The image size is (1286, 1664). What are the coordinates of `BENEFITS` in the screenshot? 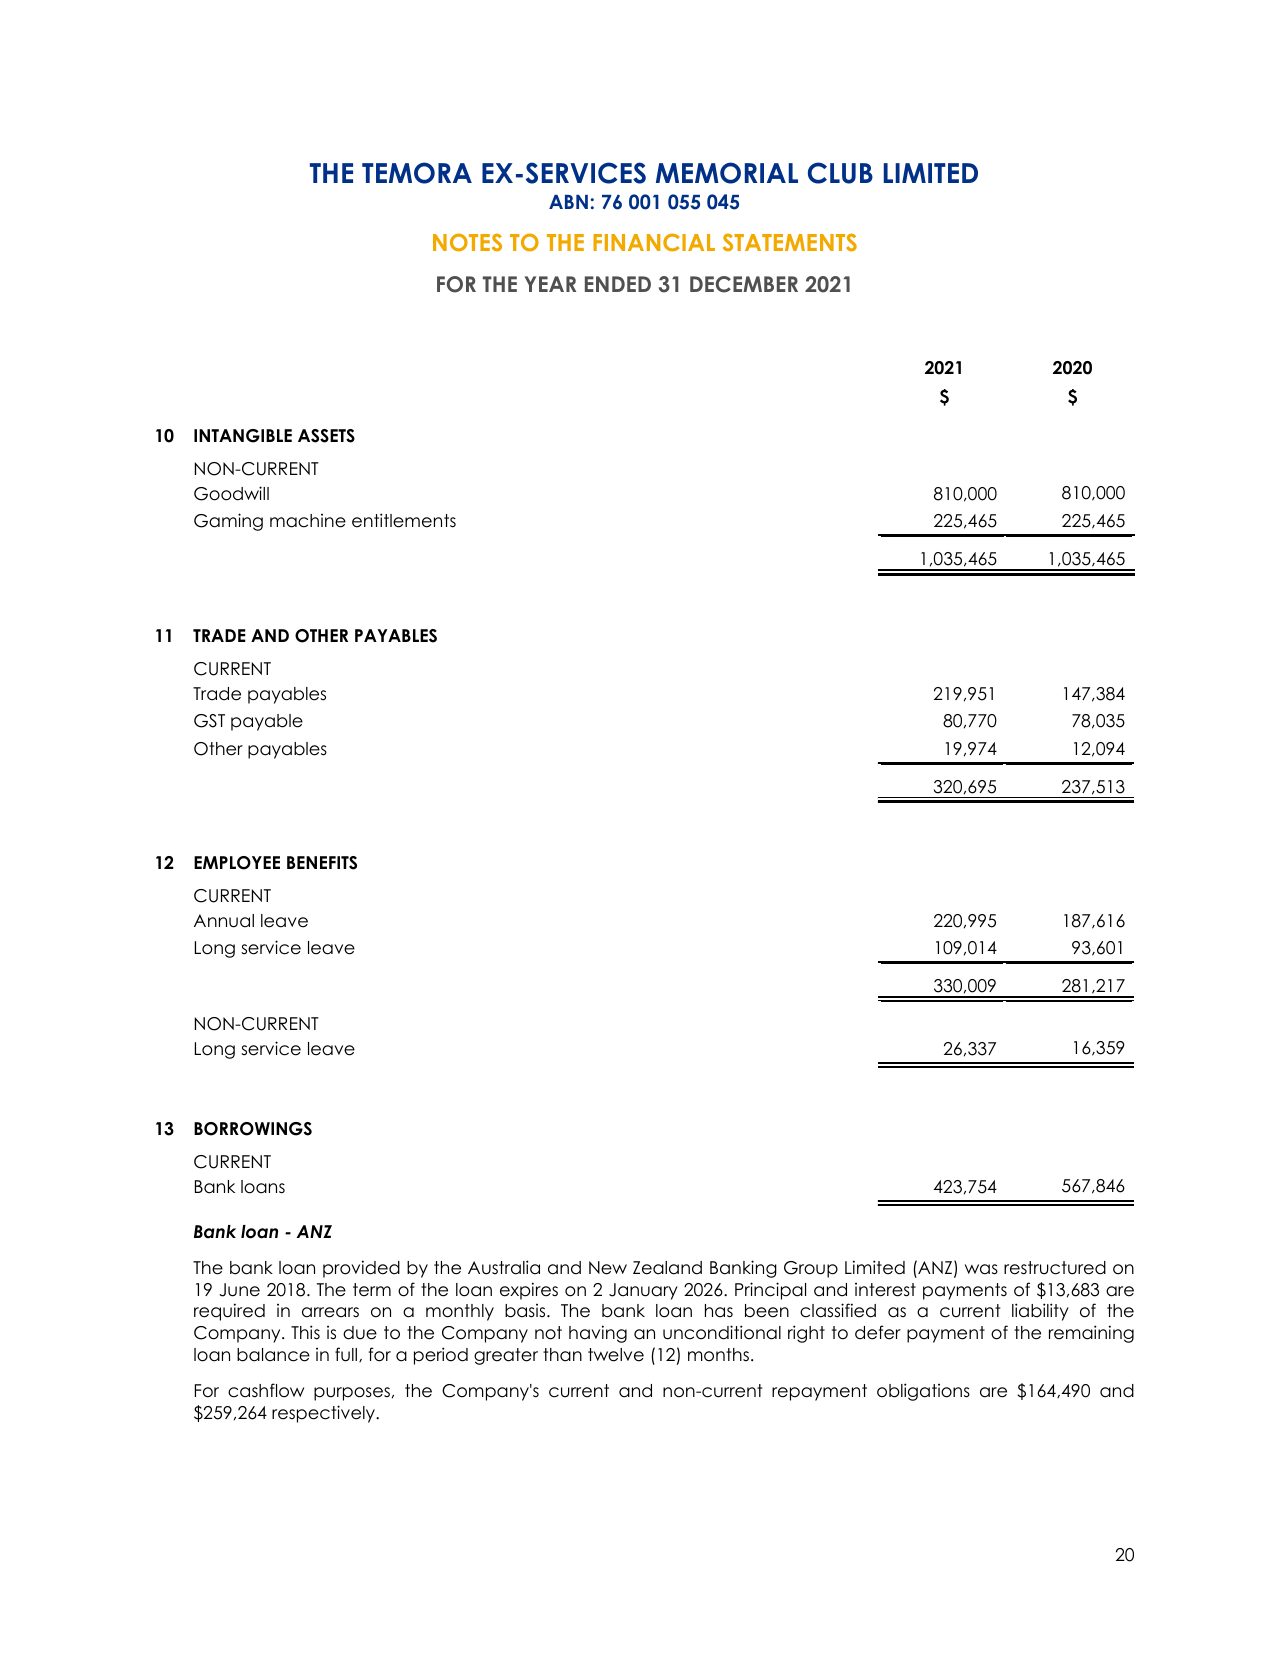 It's located at (322, 863).
